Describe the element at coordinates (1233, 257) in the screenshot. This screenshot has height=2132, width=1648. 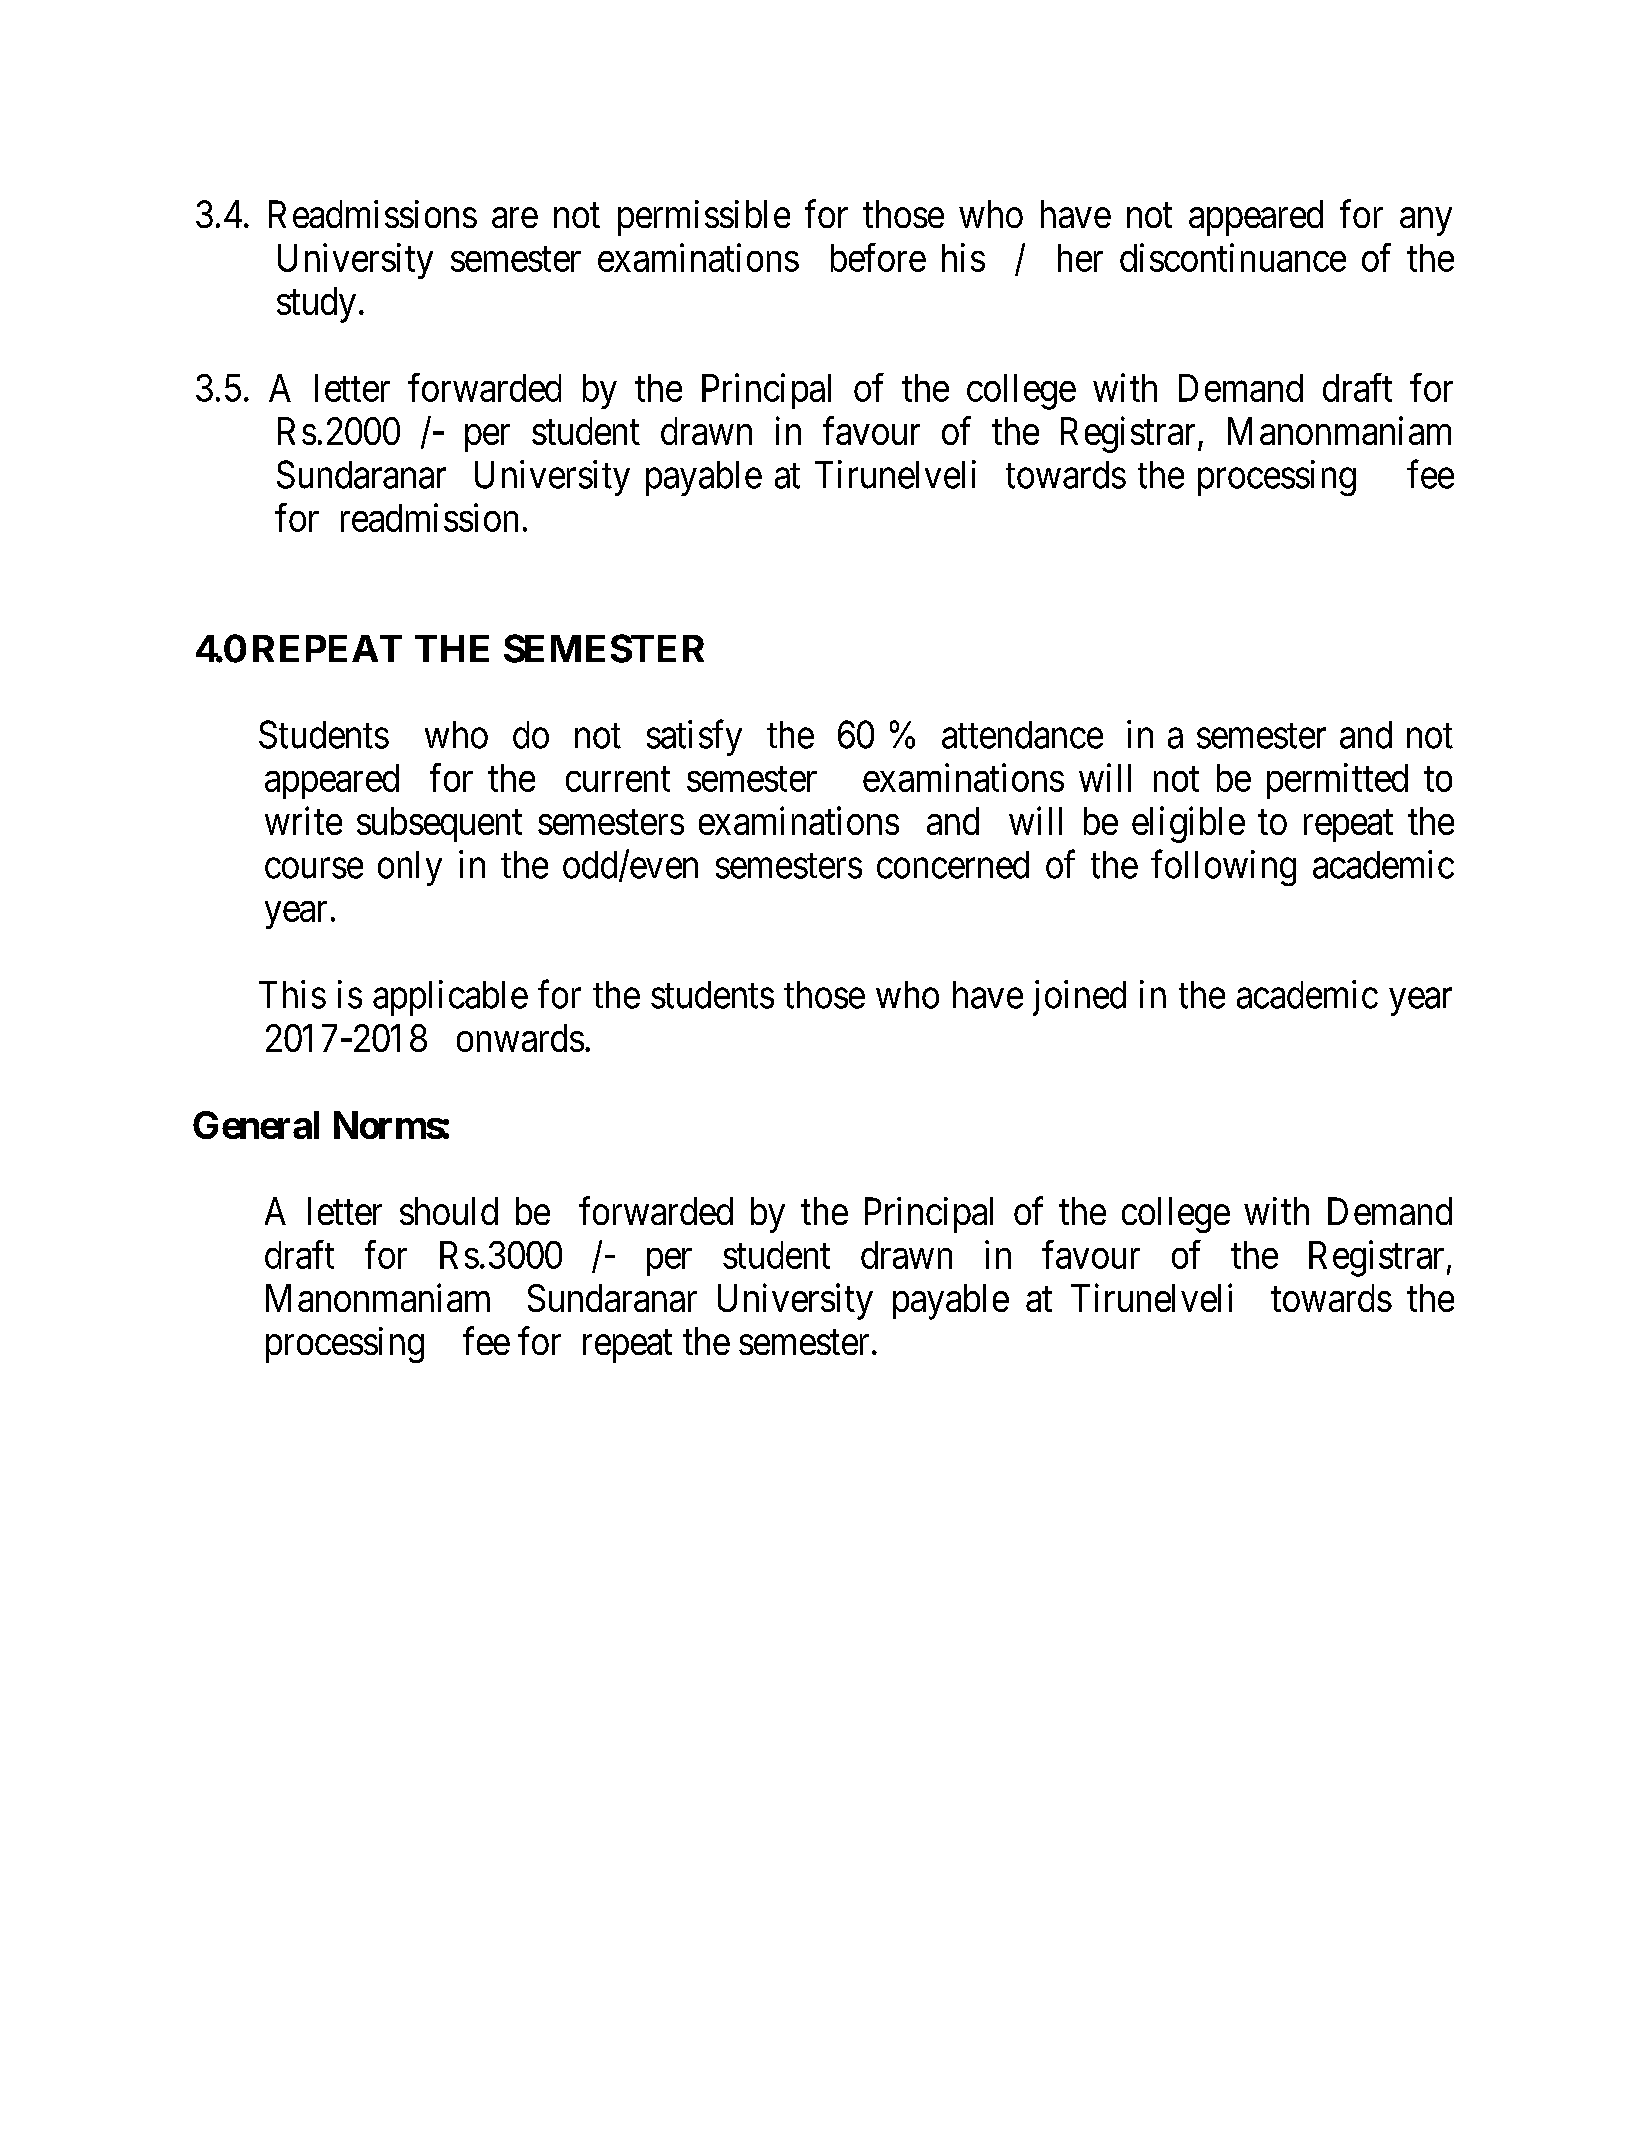
I see `discontinuance` at that location.
